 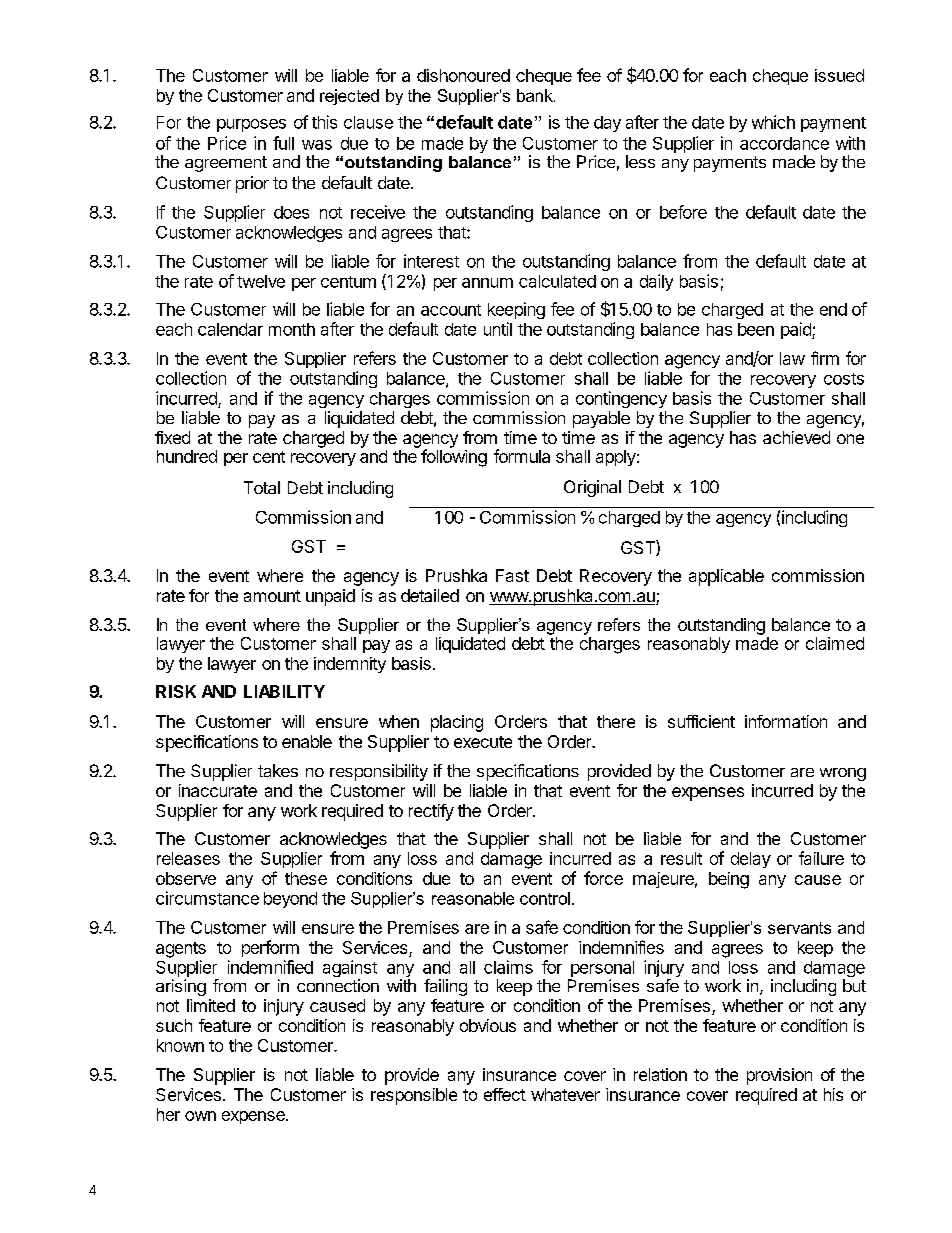 What do you see at coordinates (278, 770) in the page?
I see `takes` at bounding box center [278, 770].
